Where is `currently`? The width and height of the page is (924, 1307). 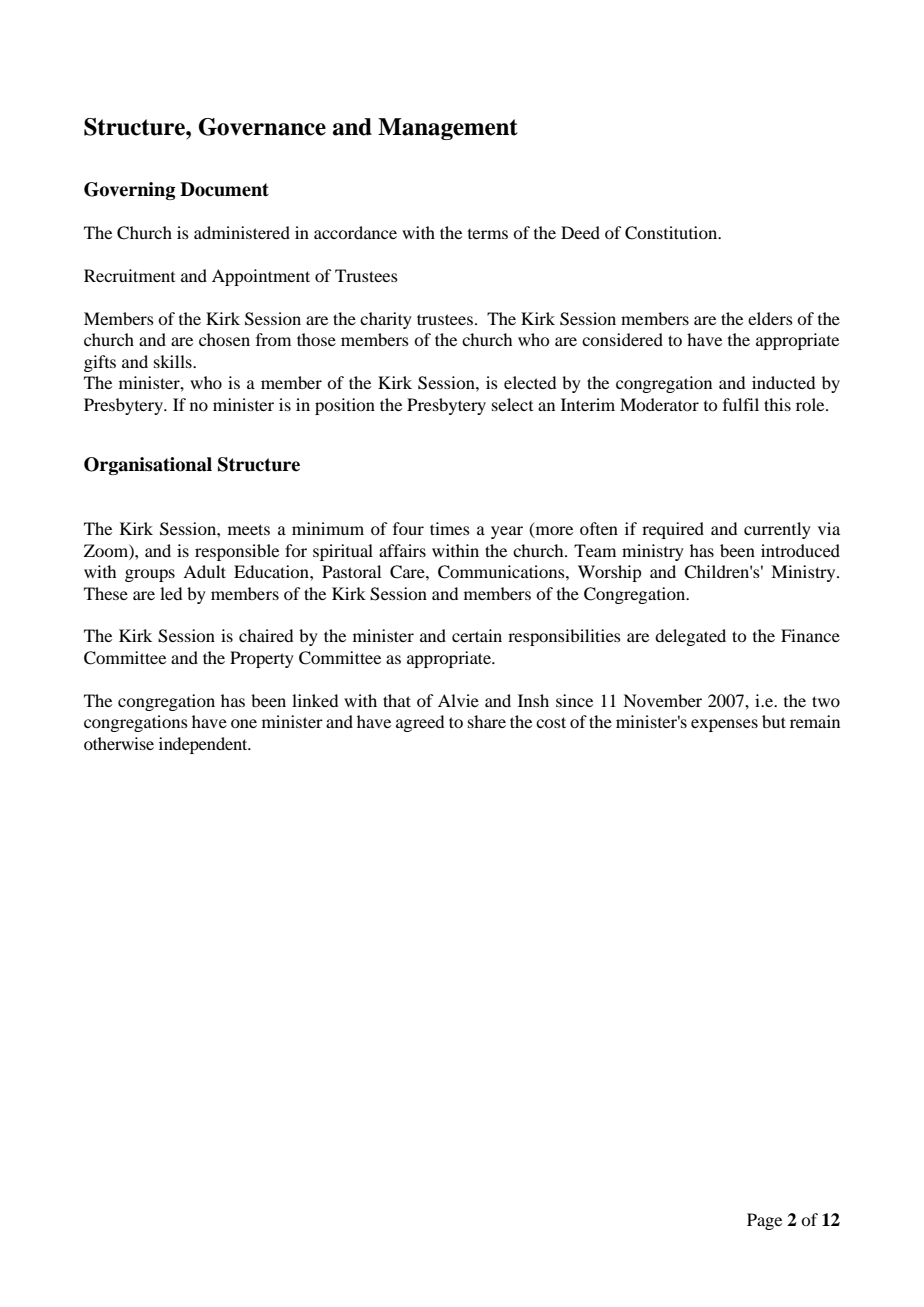 currently is located at coordinates (777, 530).
